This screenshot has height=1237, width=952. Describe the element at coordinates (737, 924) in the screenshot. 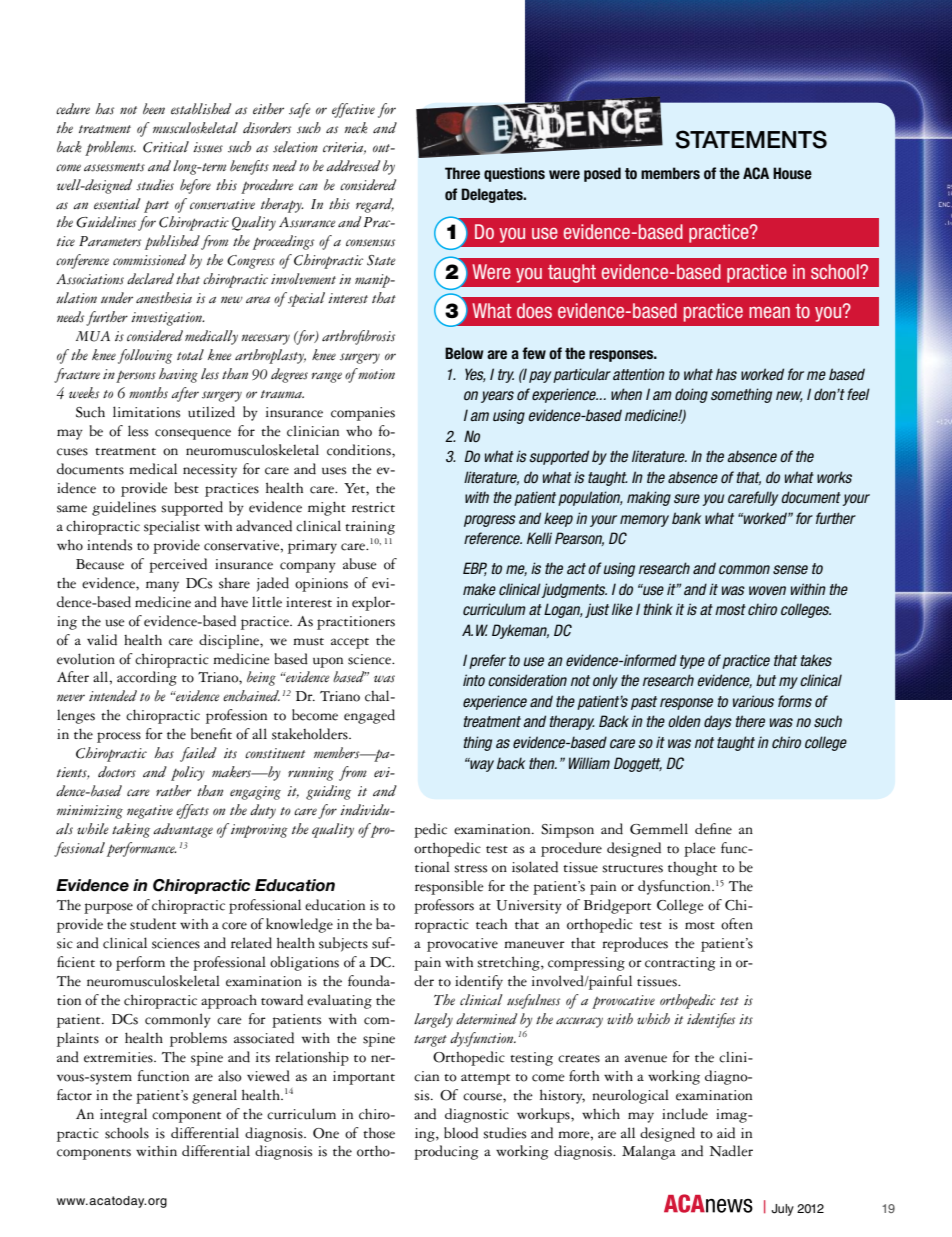

I see `often` at that location.
